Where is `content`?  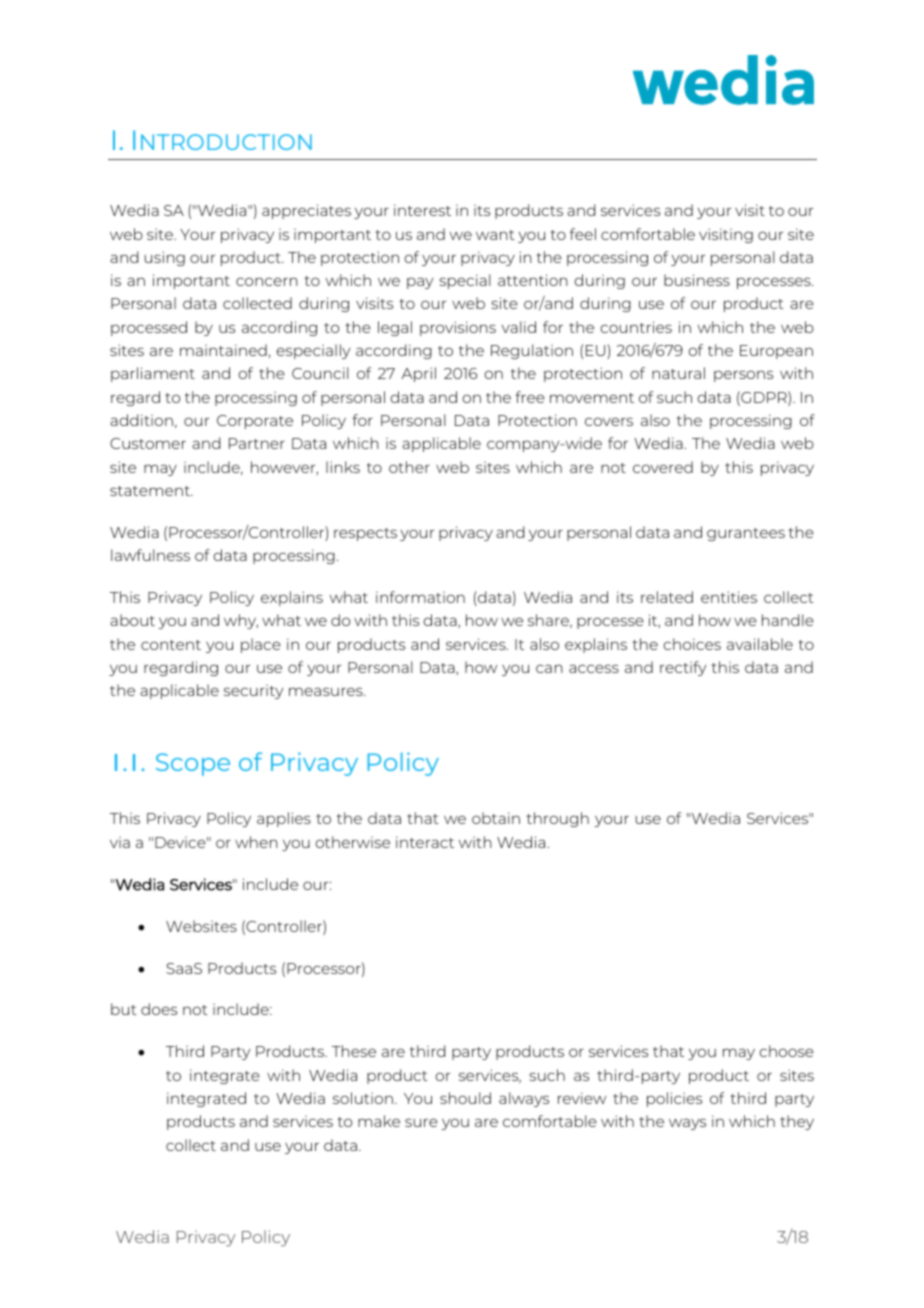
content is located at coordinates (171, 645).
